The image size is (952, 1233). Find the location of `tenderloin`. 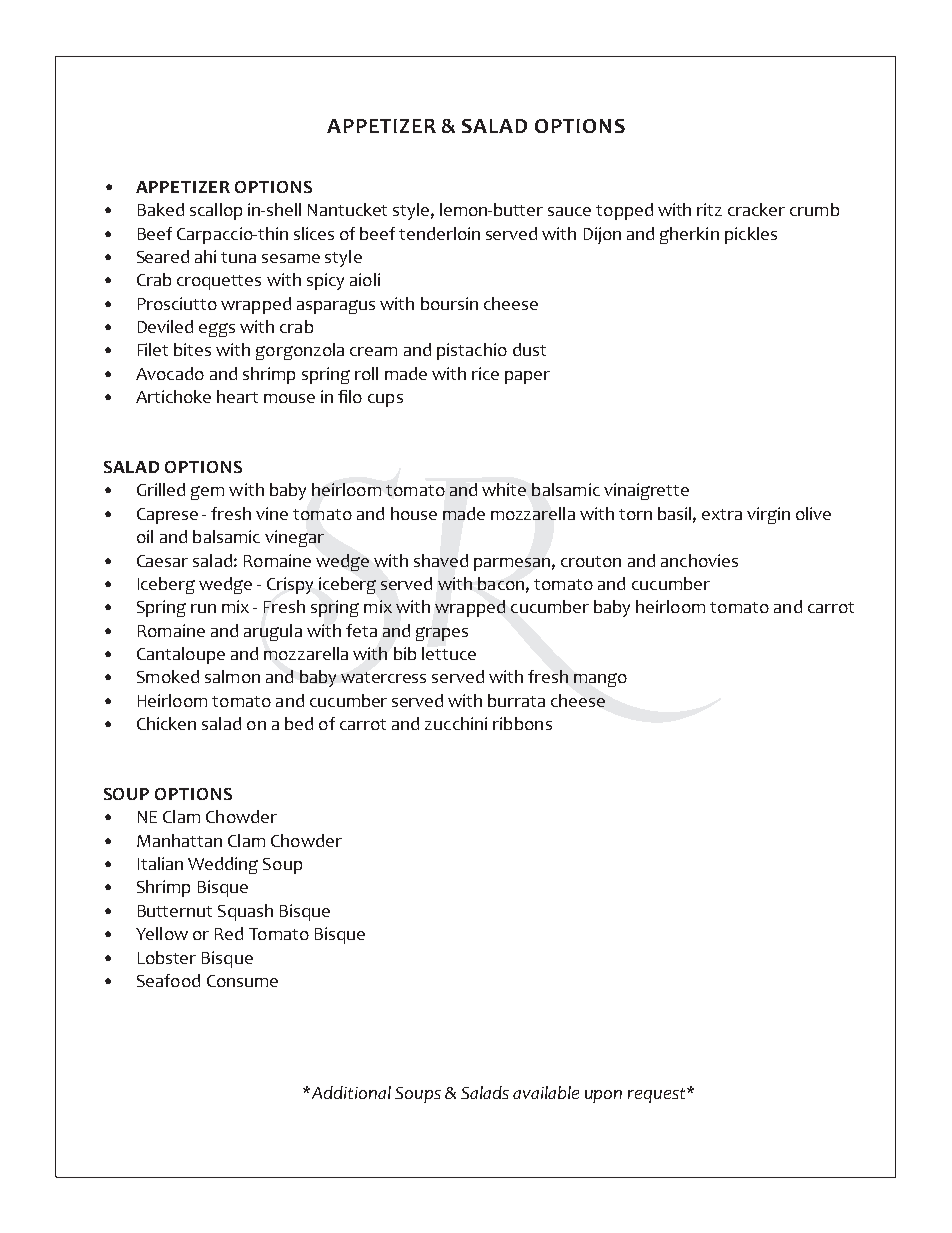

tenderloin is located at coordinates (439, 233).
